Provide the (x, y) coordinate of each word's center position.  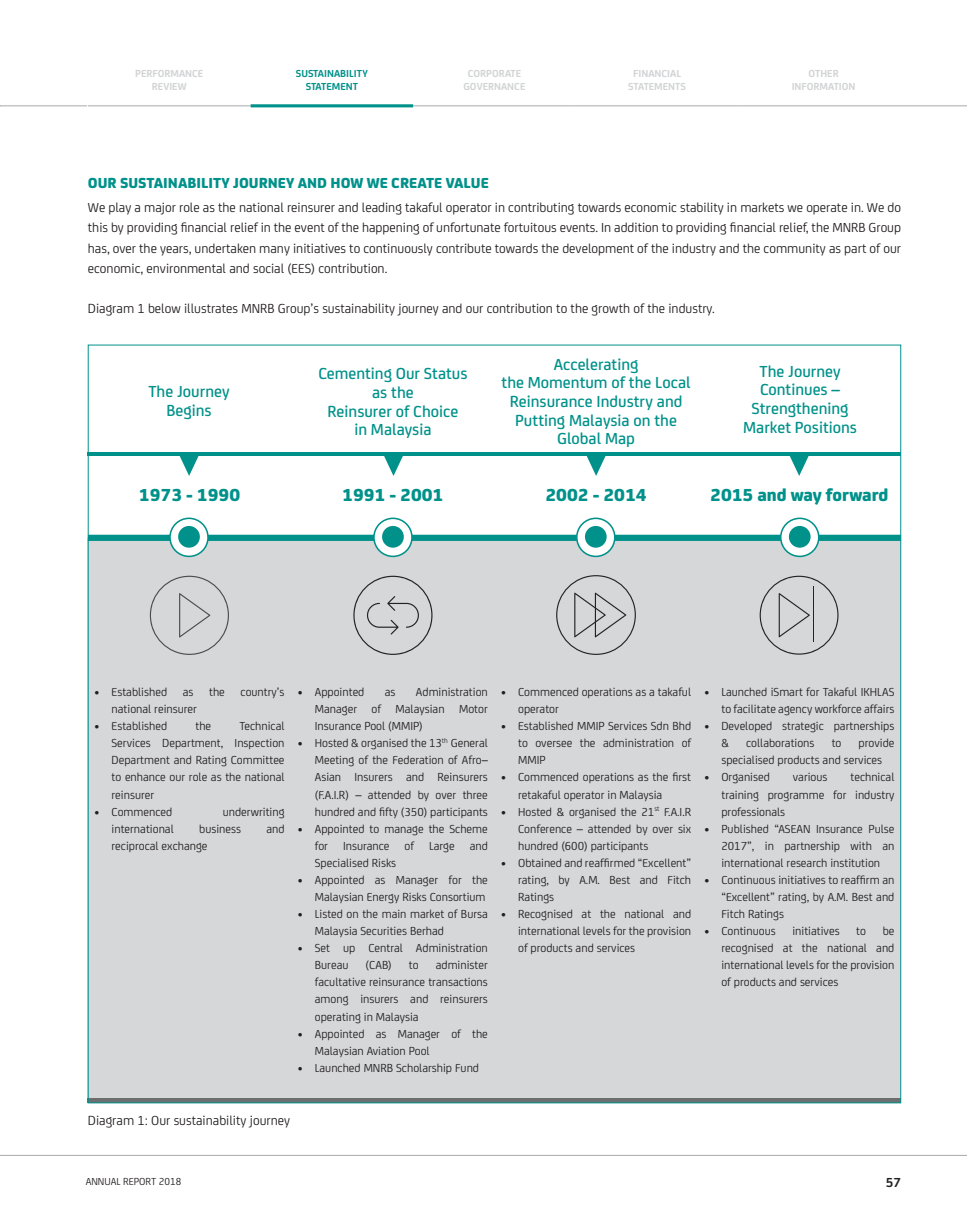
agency (795, 711)
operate (827, 209)
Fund (467, 1067)
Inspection (259, 744)
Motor (473, 709)
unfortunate (468, 227)
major (160, 208)
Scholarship (424, 1069)
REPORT (139, 1181)
